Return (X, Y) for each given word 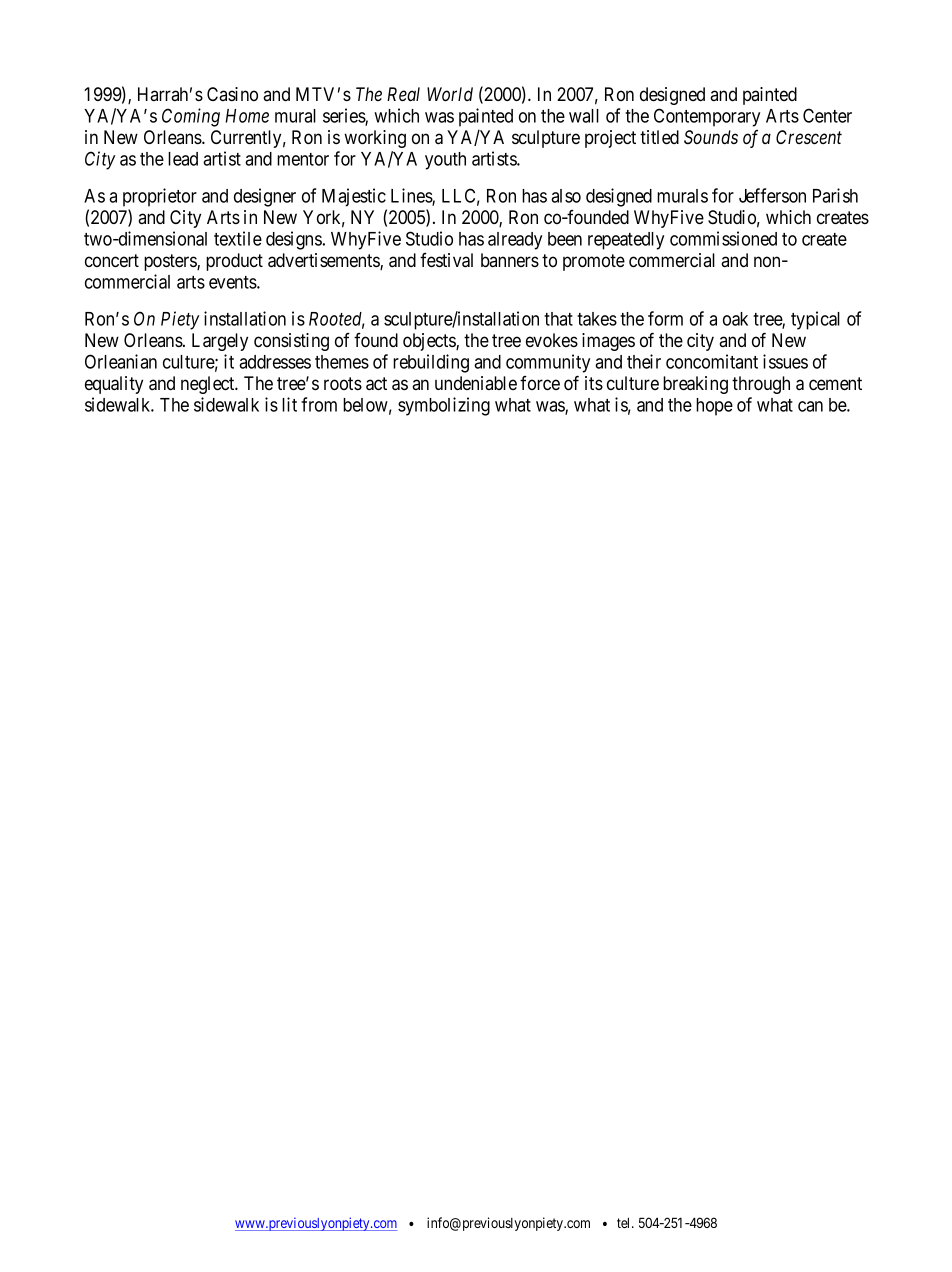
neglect (209, 385)
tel (625, 1223)
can (810, 406)
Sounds (711, 137)
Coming (191, 117)
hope (714, 407)
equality (114, 385)
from (319, 404)
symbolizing (444, 406)
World (450, 94)
